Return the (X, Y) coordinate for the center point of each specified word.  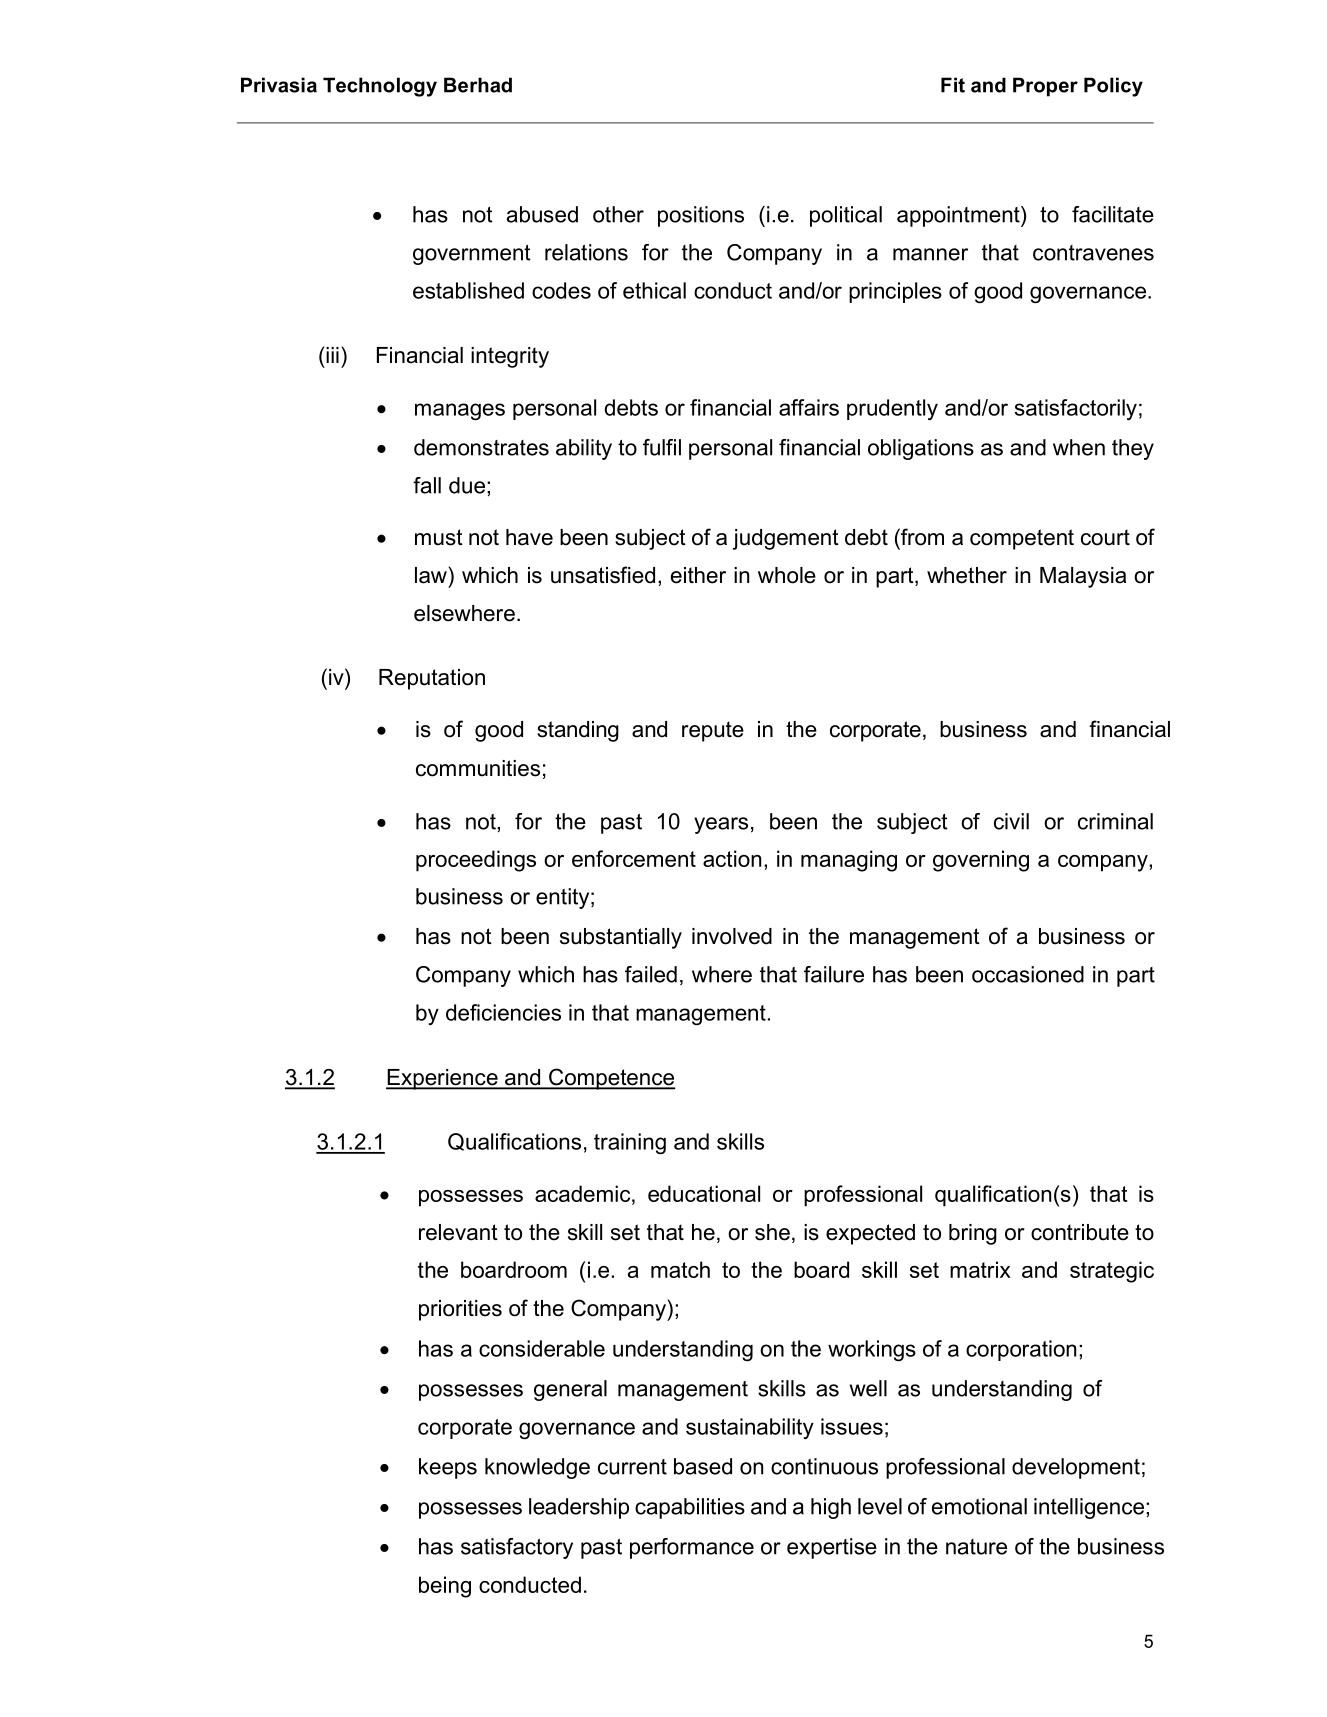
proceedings (476, 861)
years (721, 825)
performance (692, 1548)
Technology (380, 87)
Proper (1045, 87)
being (445, 1587)
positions (701, 216)
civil (1011, 821)
